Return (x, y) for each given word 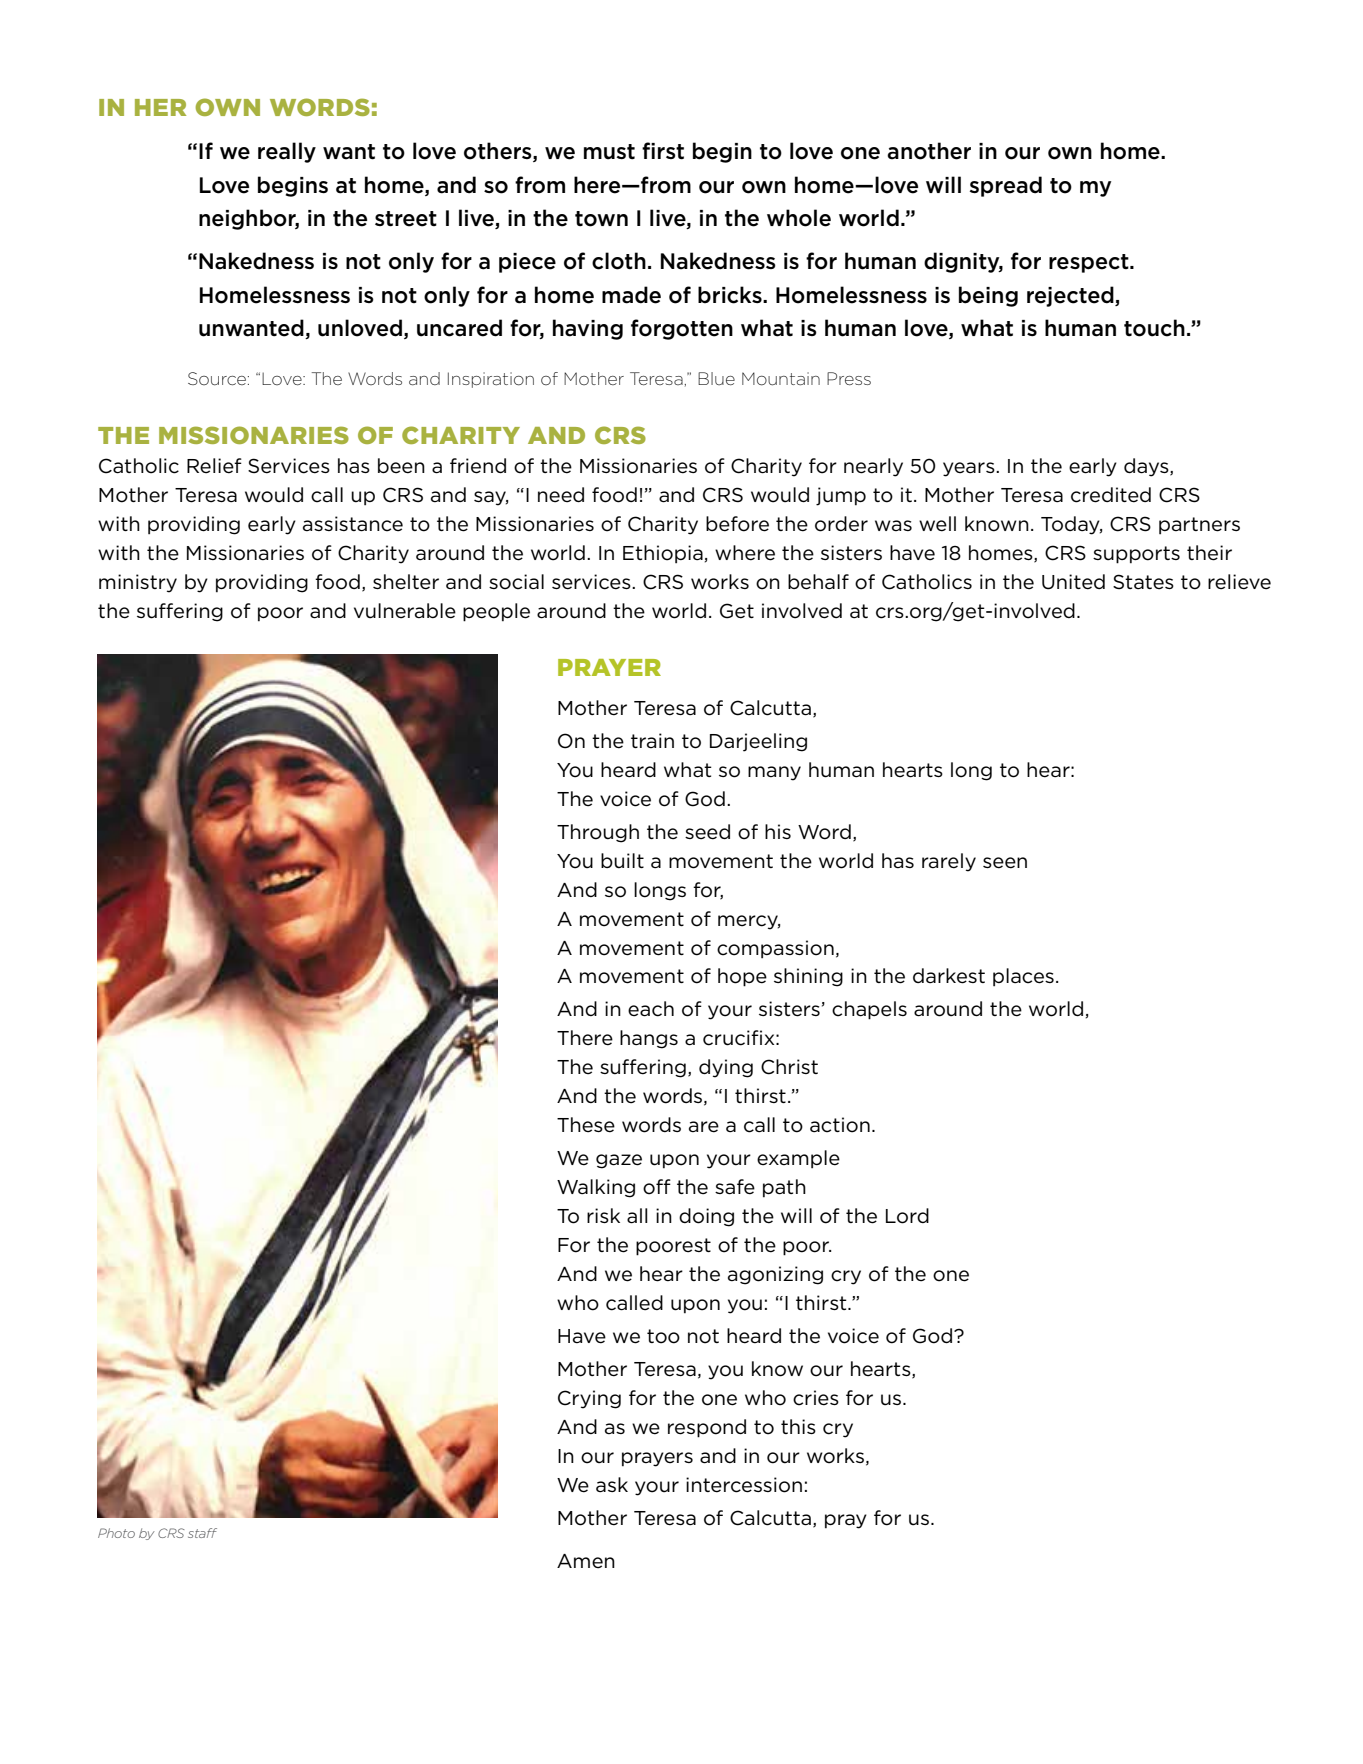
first (663, 151)
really (287, 152)
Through (598, 833)
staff (202, 1533)
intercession (744, 1485)
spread (1006, 186)
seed (707, 832)
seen (1005, 863)
